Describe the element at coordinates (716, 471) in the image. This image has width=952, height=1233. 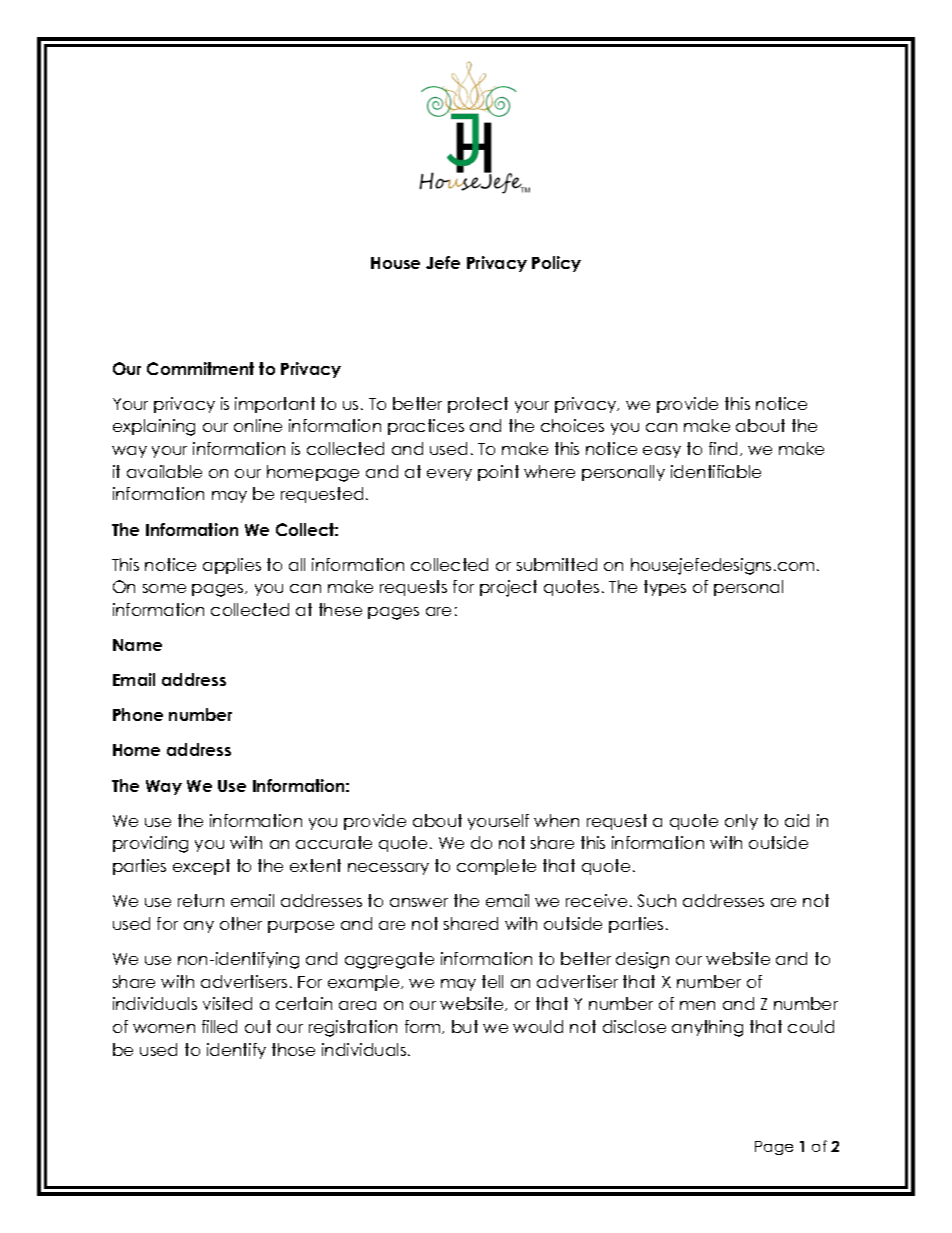
I see `identifiable` at that location.
